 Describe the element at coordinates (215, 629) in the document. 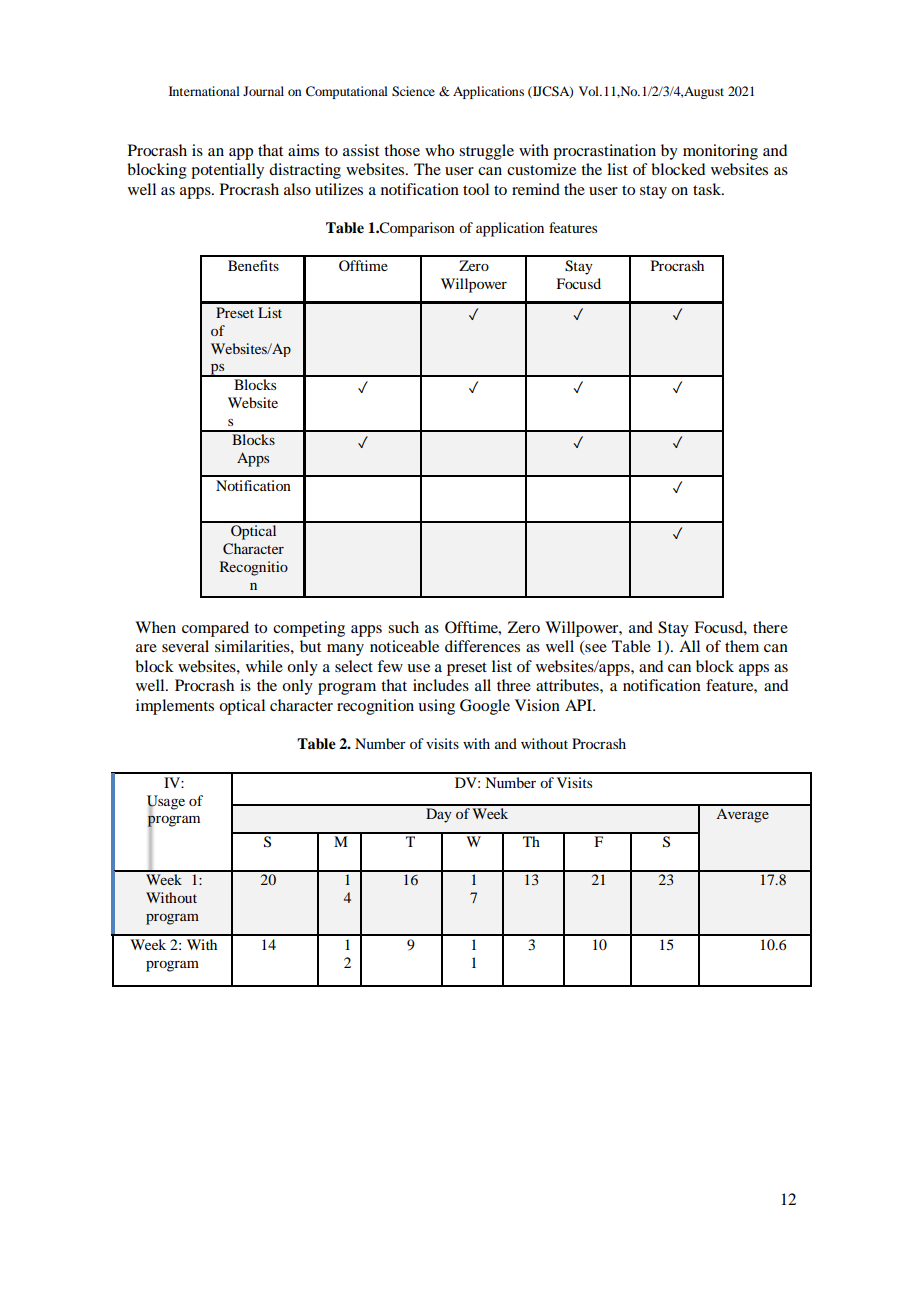

I see `compared` at that location.
